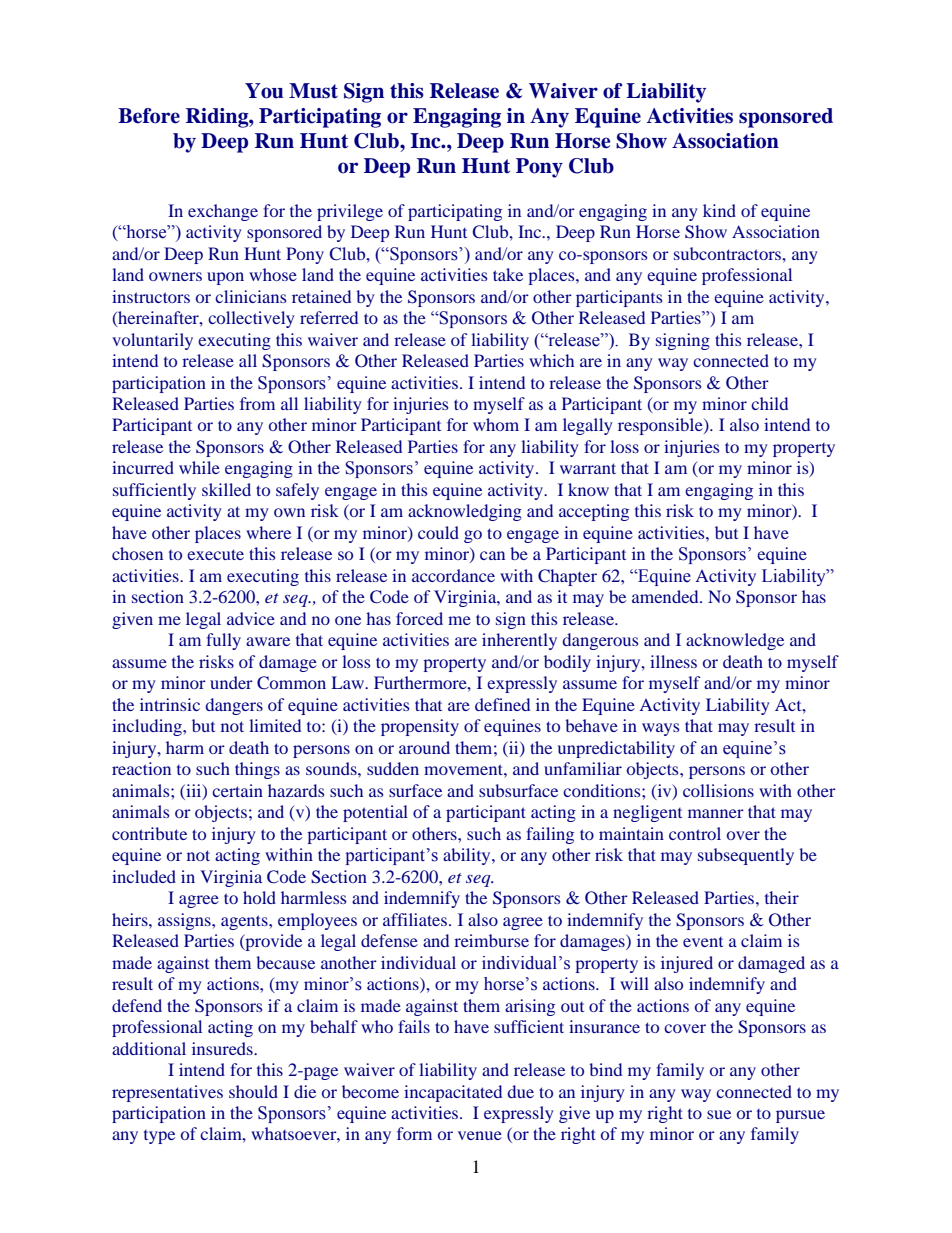 The image size is (952, 1233). What do you see at coordinates (313, 91) in the screenshot?
I see `Must` at bounding box center [313, 91].
